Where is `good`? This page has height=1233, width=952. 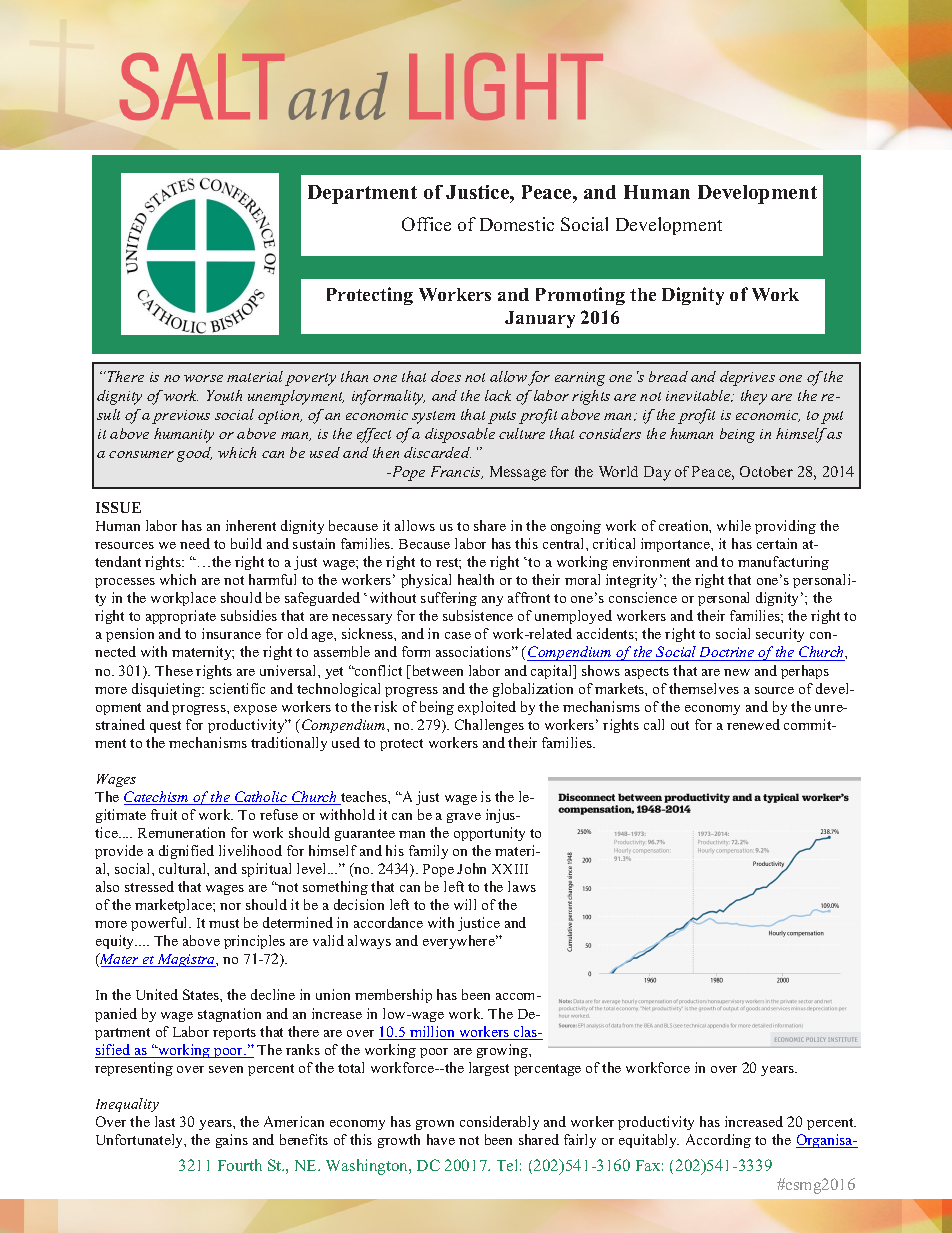 good is located at coordinates (194, 454).
